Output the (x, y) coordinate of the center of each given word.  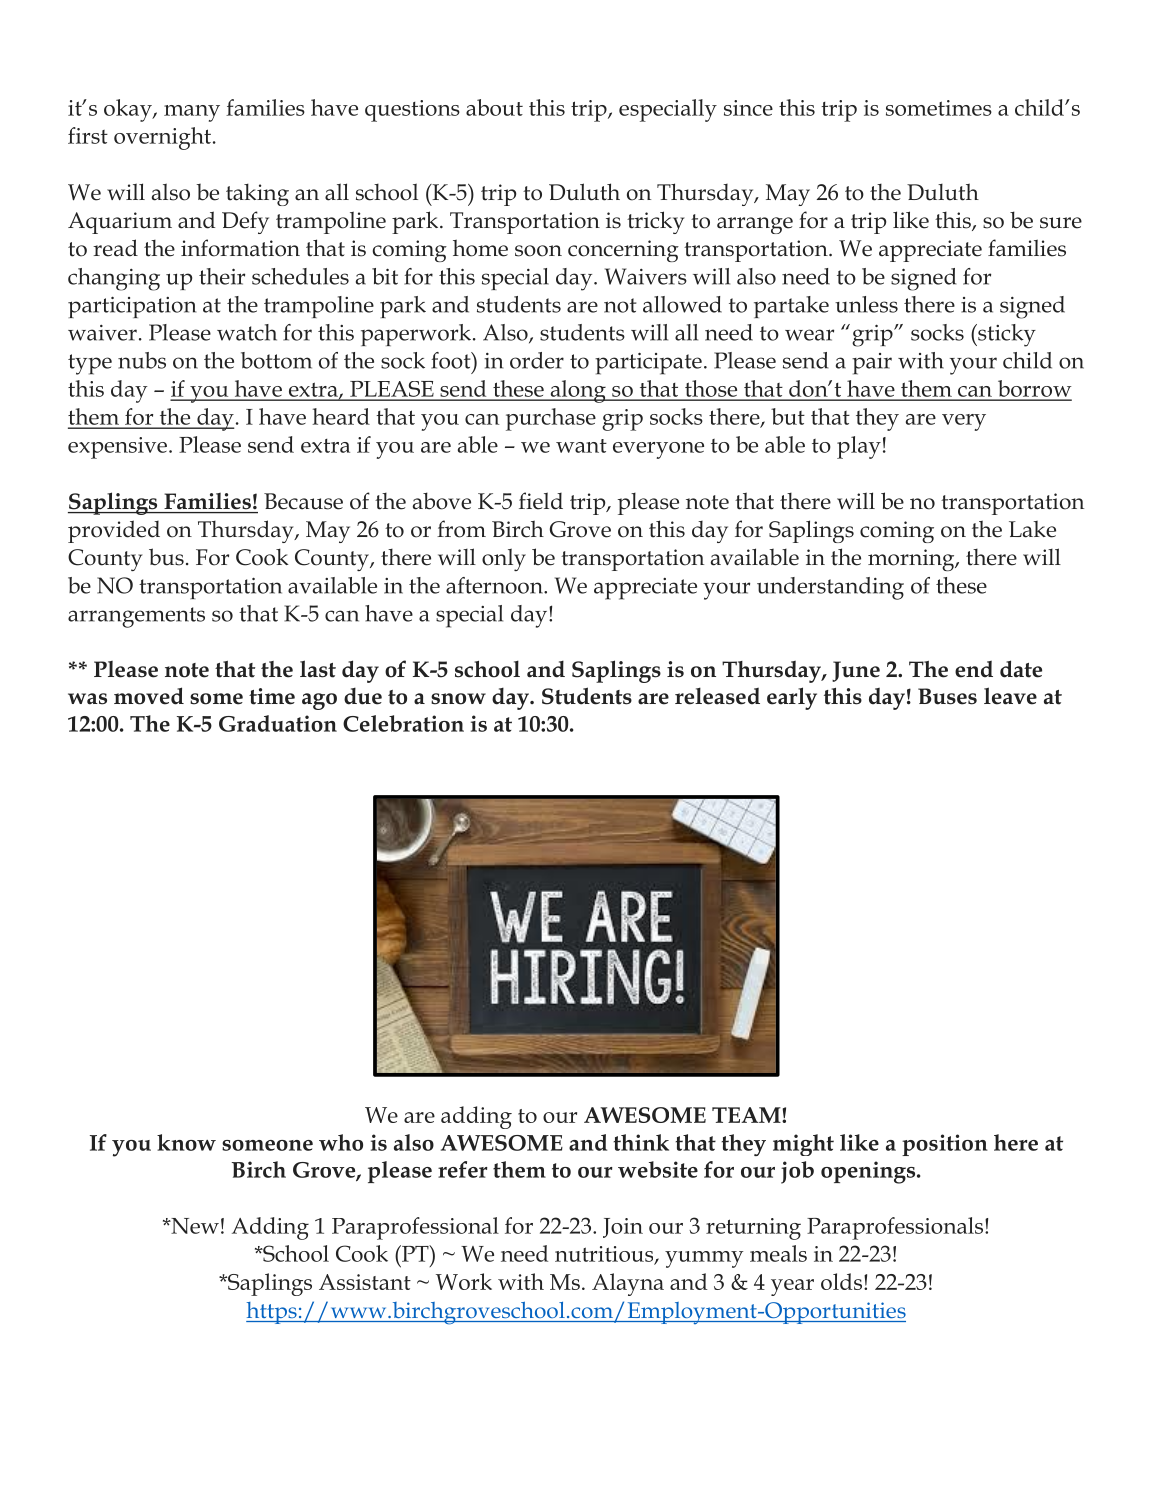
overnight (162, 138)
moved (149, 696)
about (494, 107)
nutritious (605, 1255)
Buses (947, 696)
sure (1061, 223)
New (194, 1226)
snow (458, 699)
